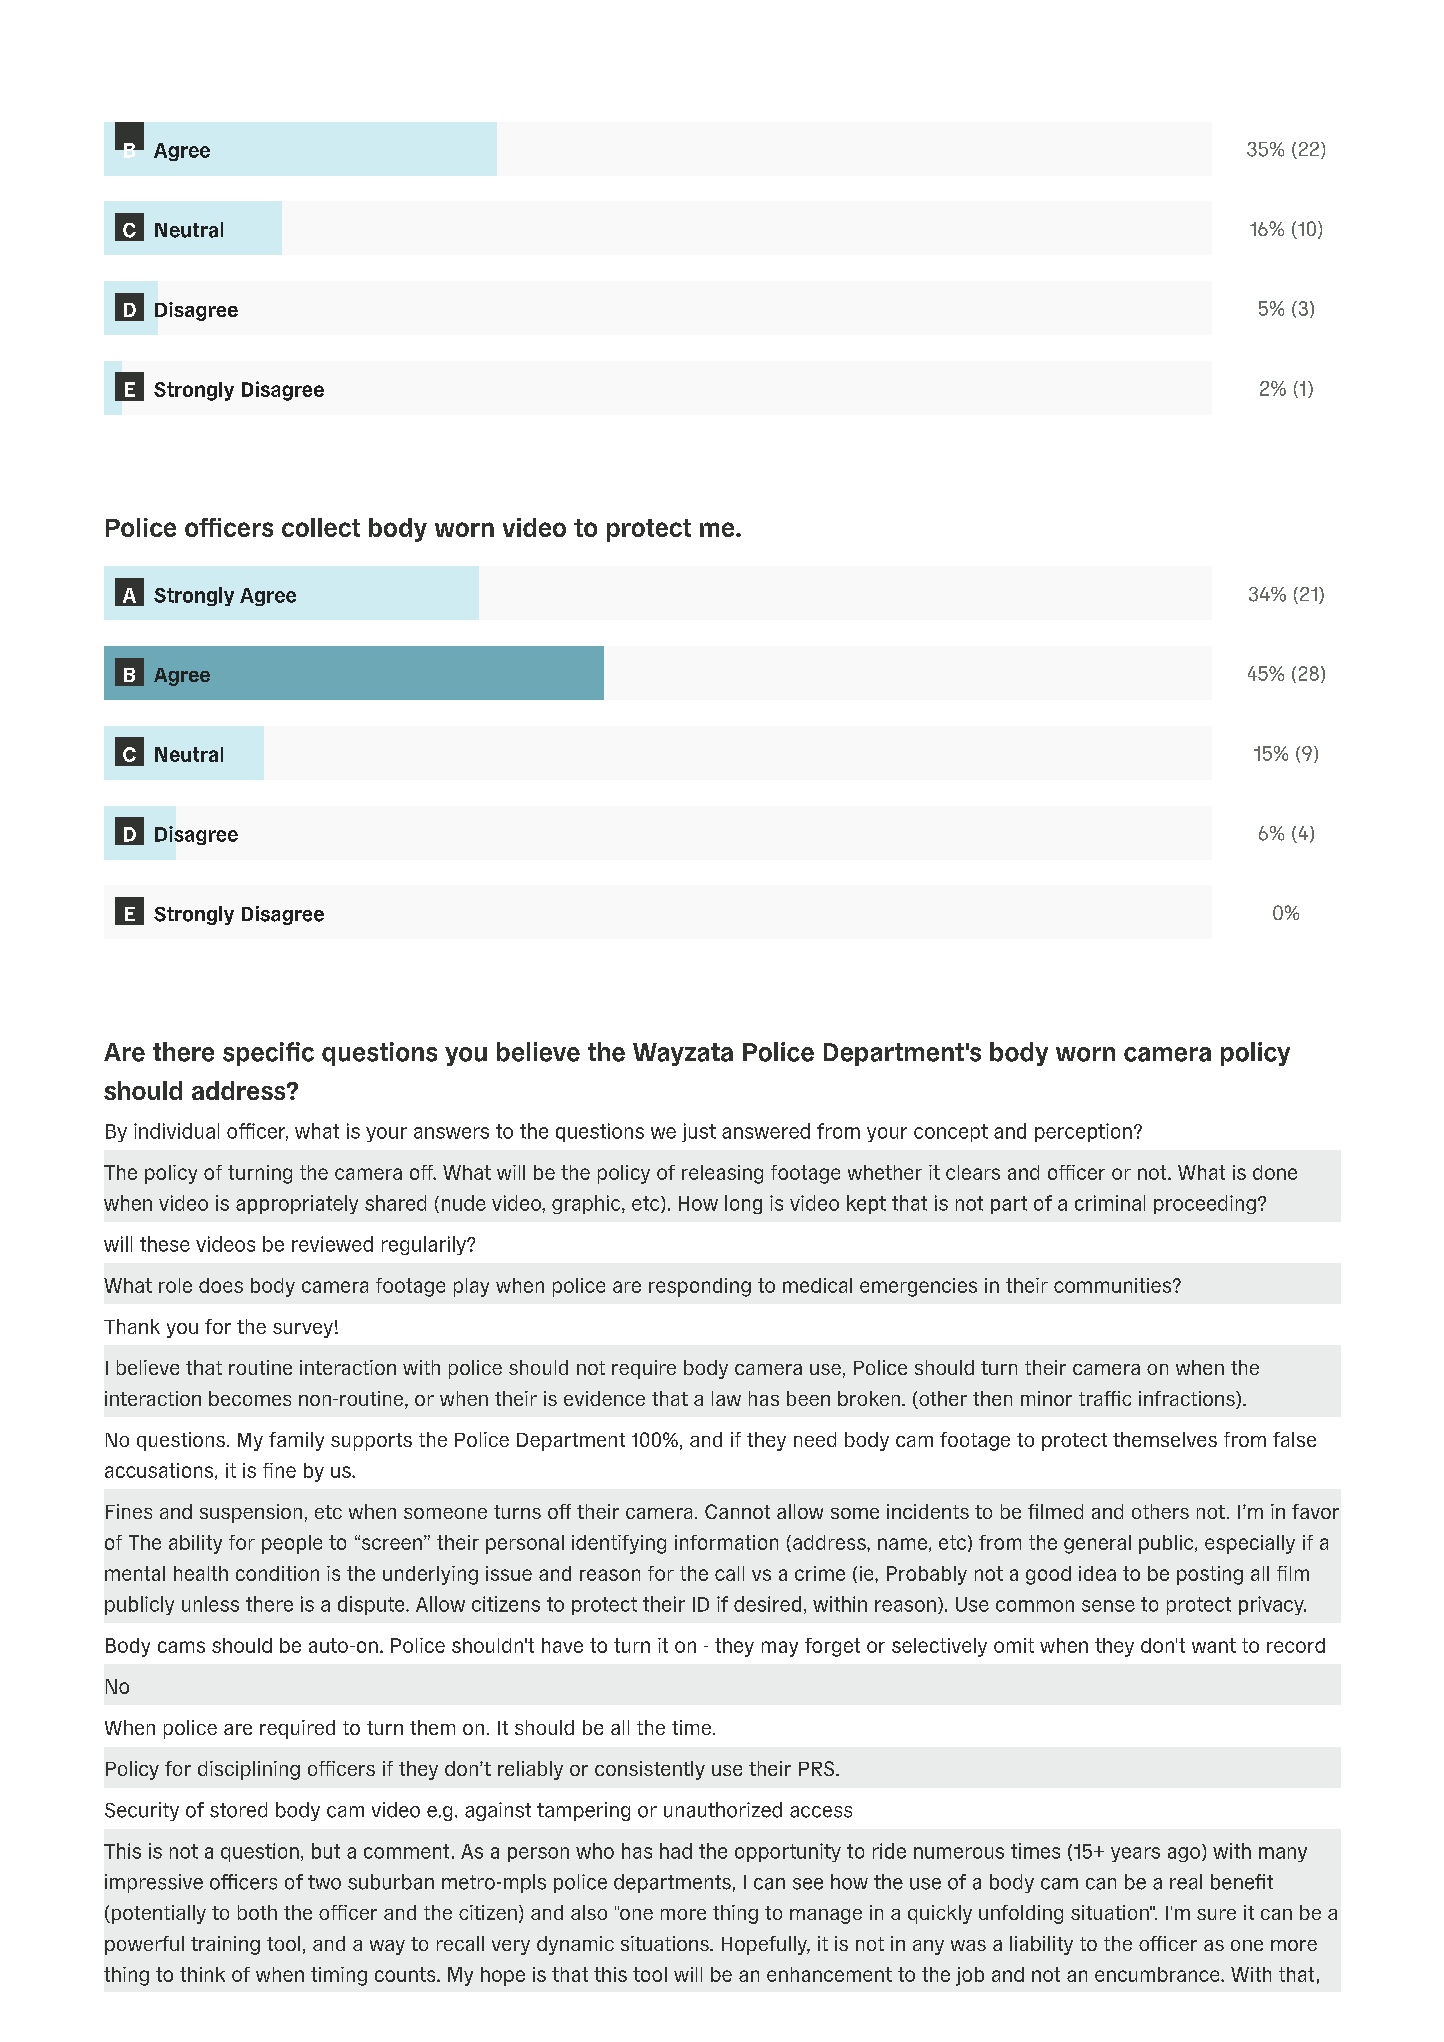  Describe the element at coordinates (766, 1131) in the document. I see `answered` at that location.
